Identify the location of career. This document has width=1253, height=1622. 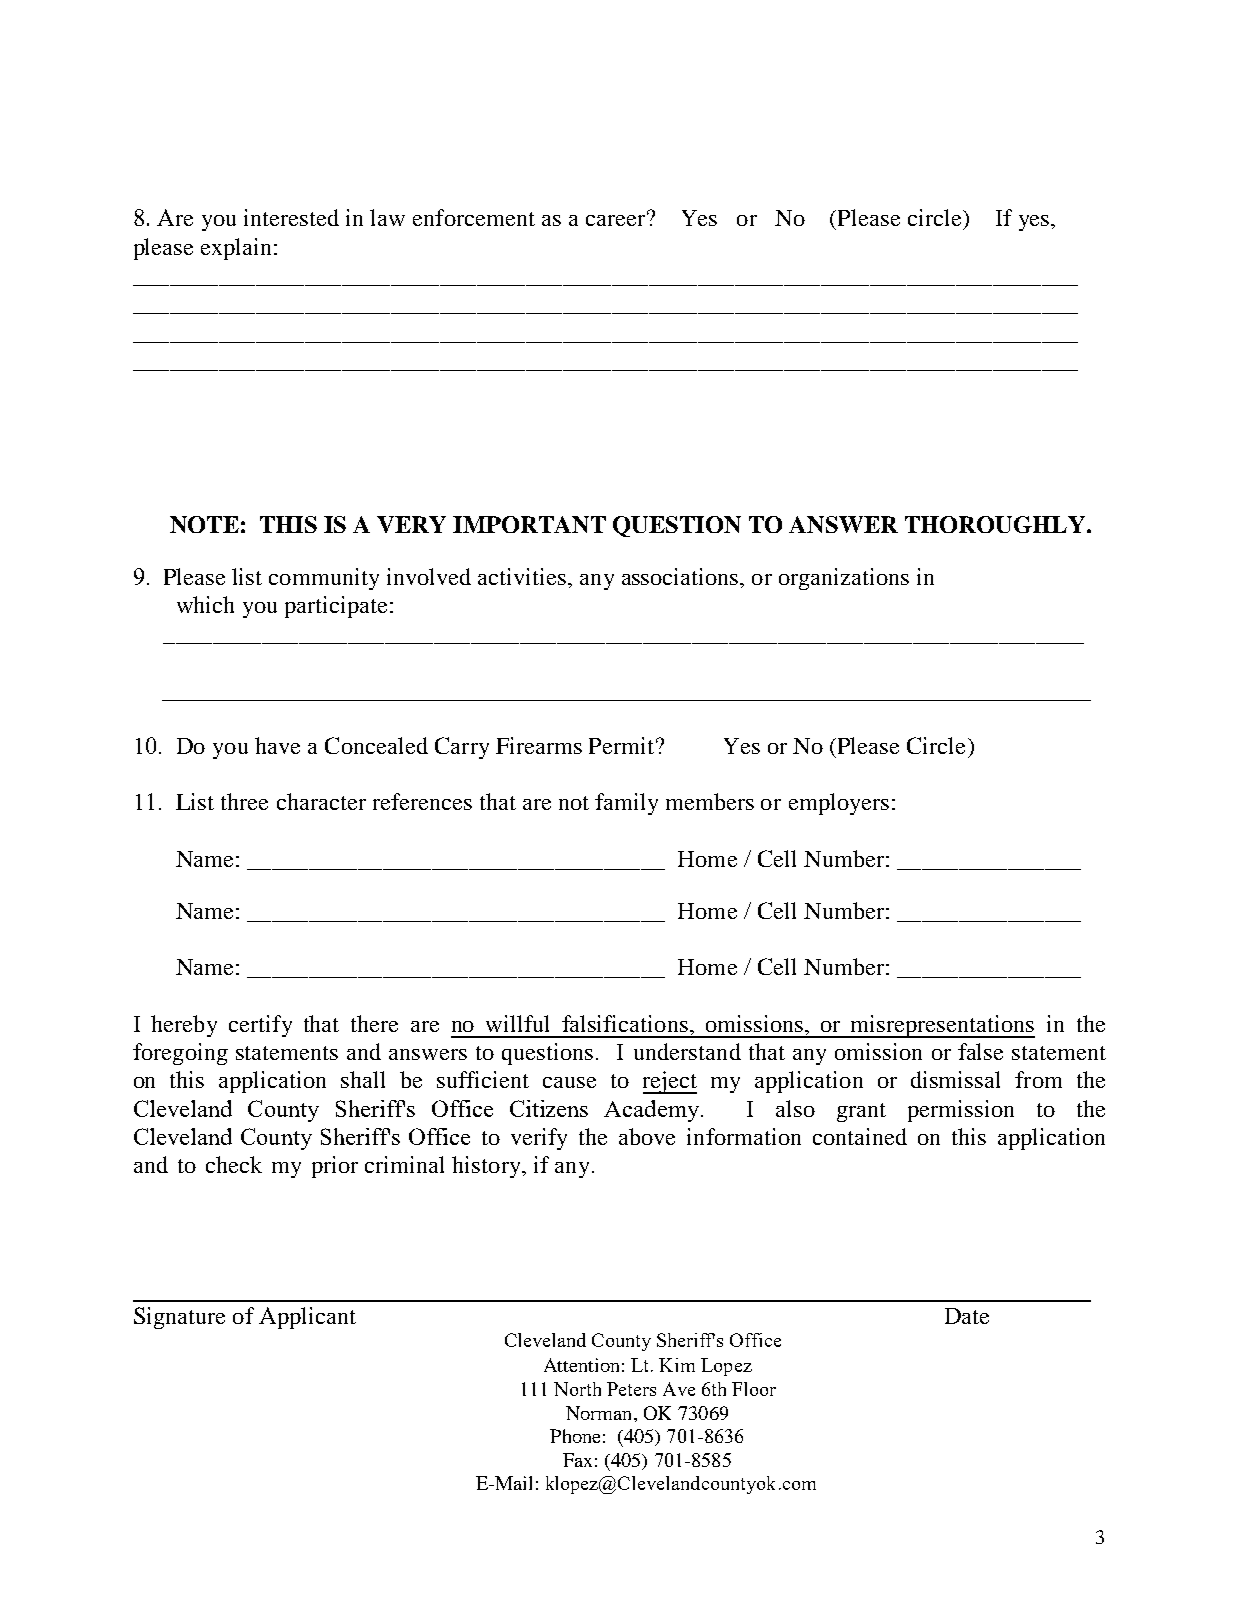
(615, 220).
